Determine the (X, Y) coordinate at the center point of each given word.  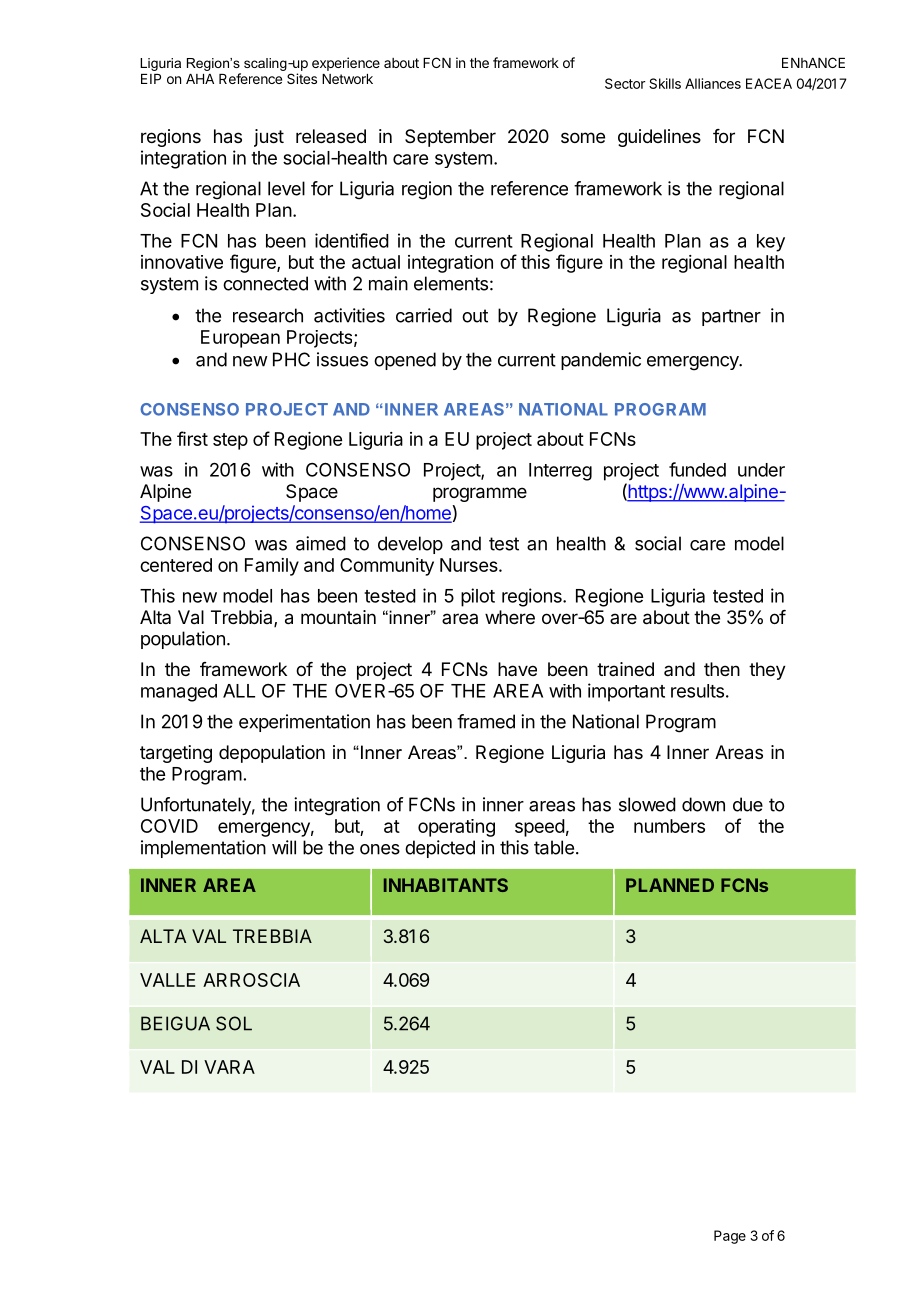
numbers (669, 826)
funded (697, 469)
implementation (203, 849)
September (450, 138)
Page (730, 1237)
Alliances (713, 83)
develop (410, 545)
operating (456, 828)
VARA (229, 1067)
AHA (200, 79)
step (230, 441)
